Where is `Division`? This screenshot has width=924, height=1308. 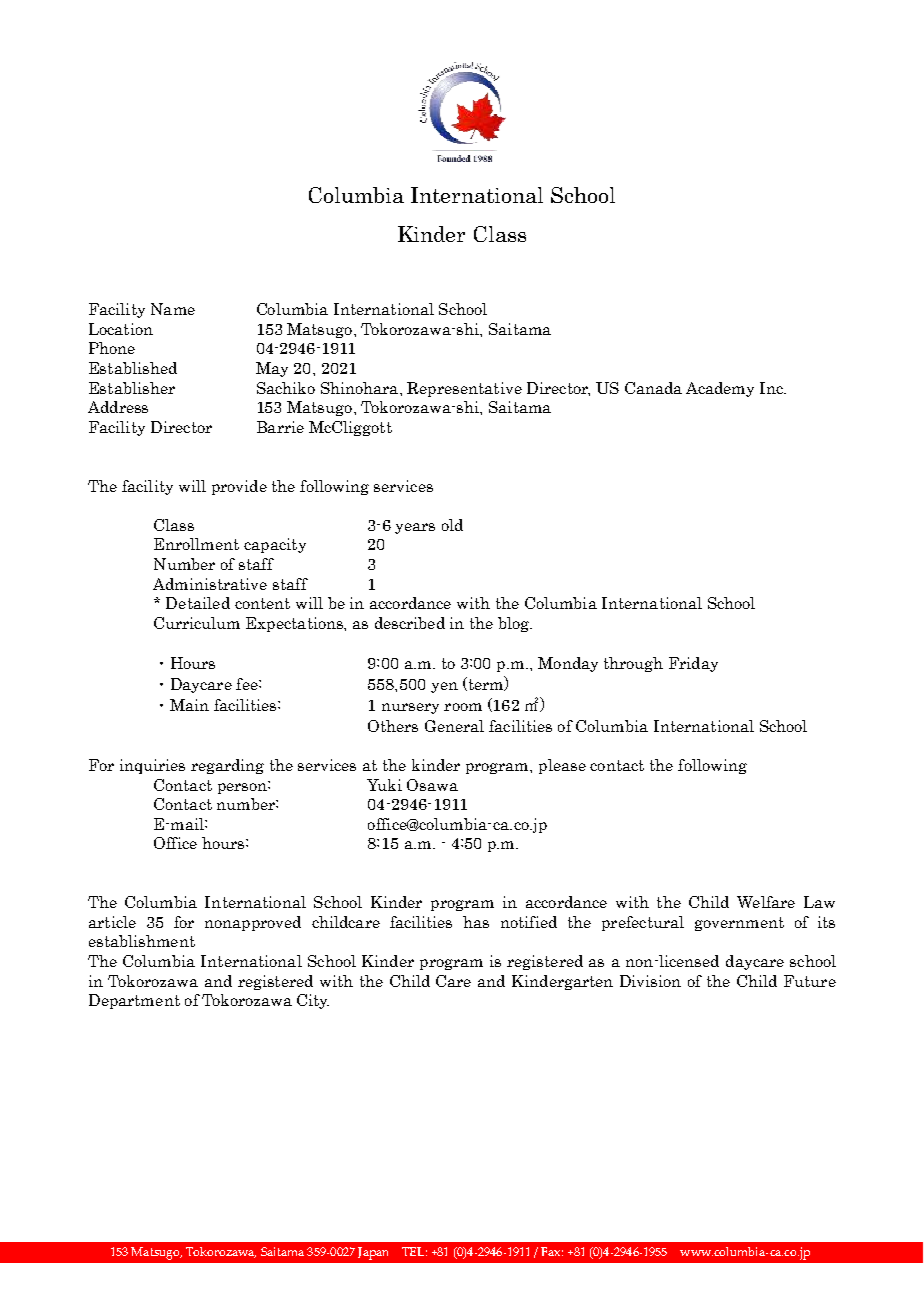 Division is located at coordinates (650, 981).
